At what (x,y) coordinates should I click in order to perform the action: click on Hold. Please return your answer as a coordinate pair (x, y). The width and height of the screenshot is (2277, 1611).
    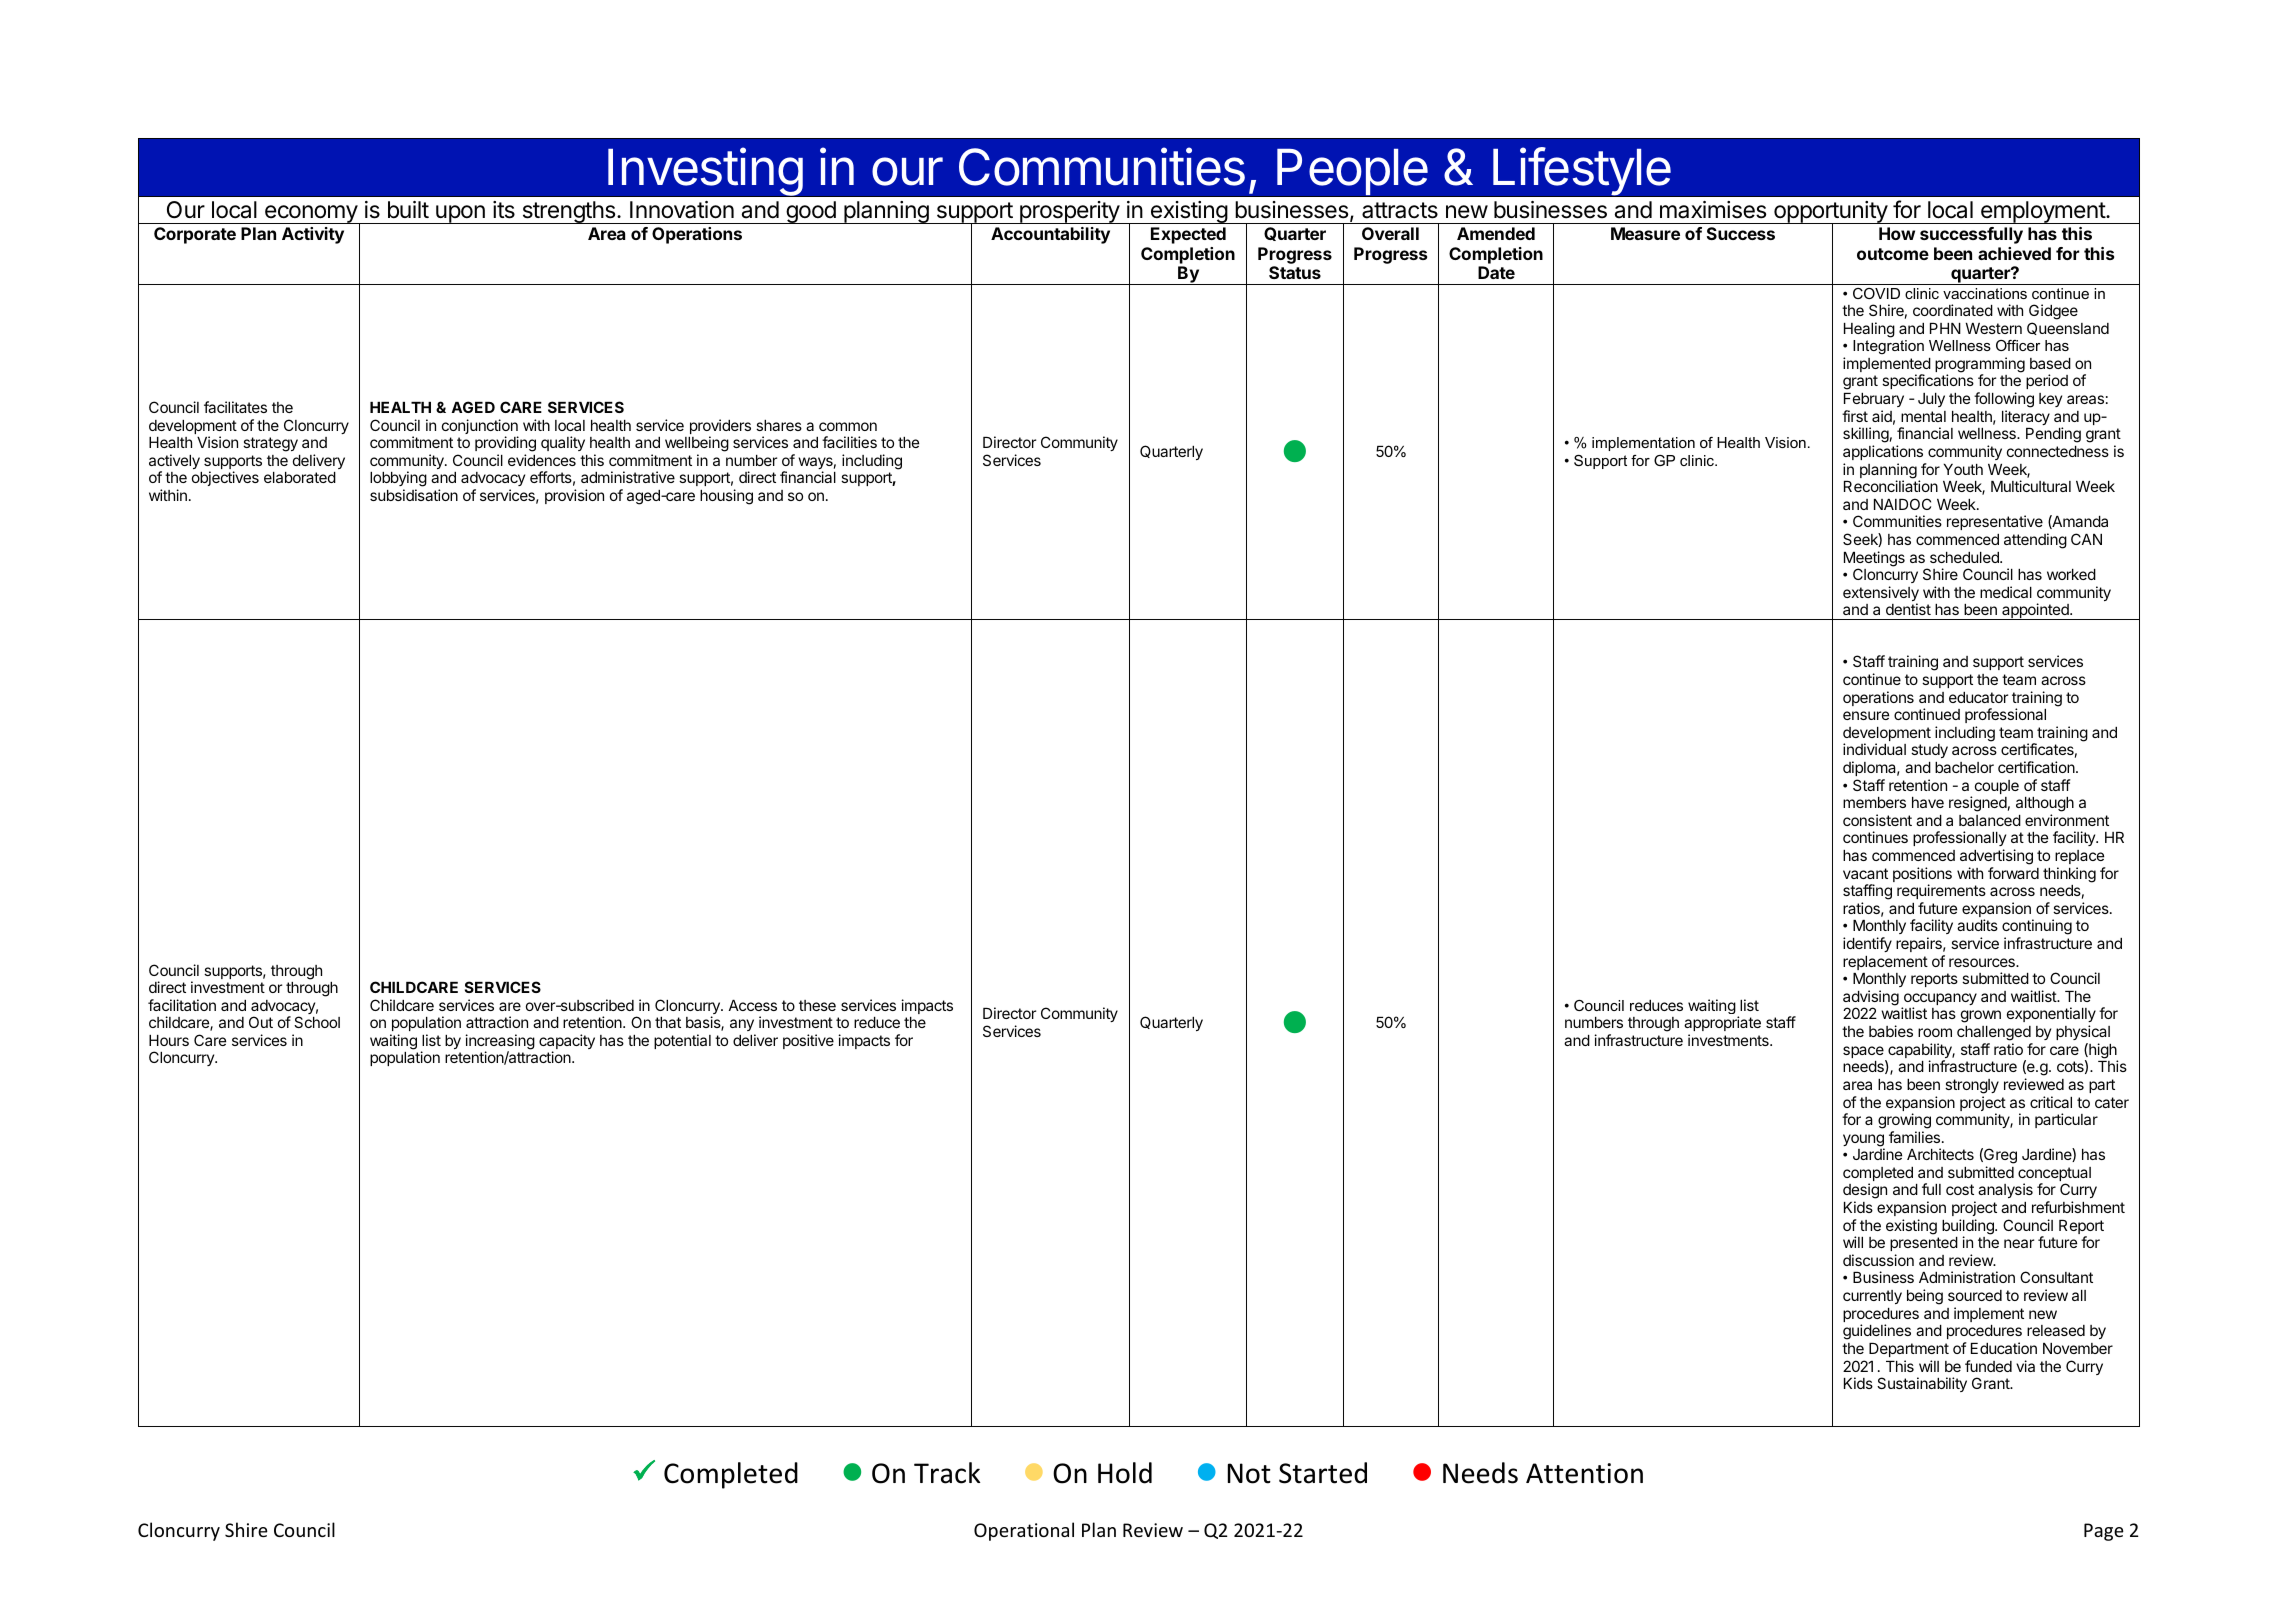
    Looking at the image, I should click on (1125, 1473).
